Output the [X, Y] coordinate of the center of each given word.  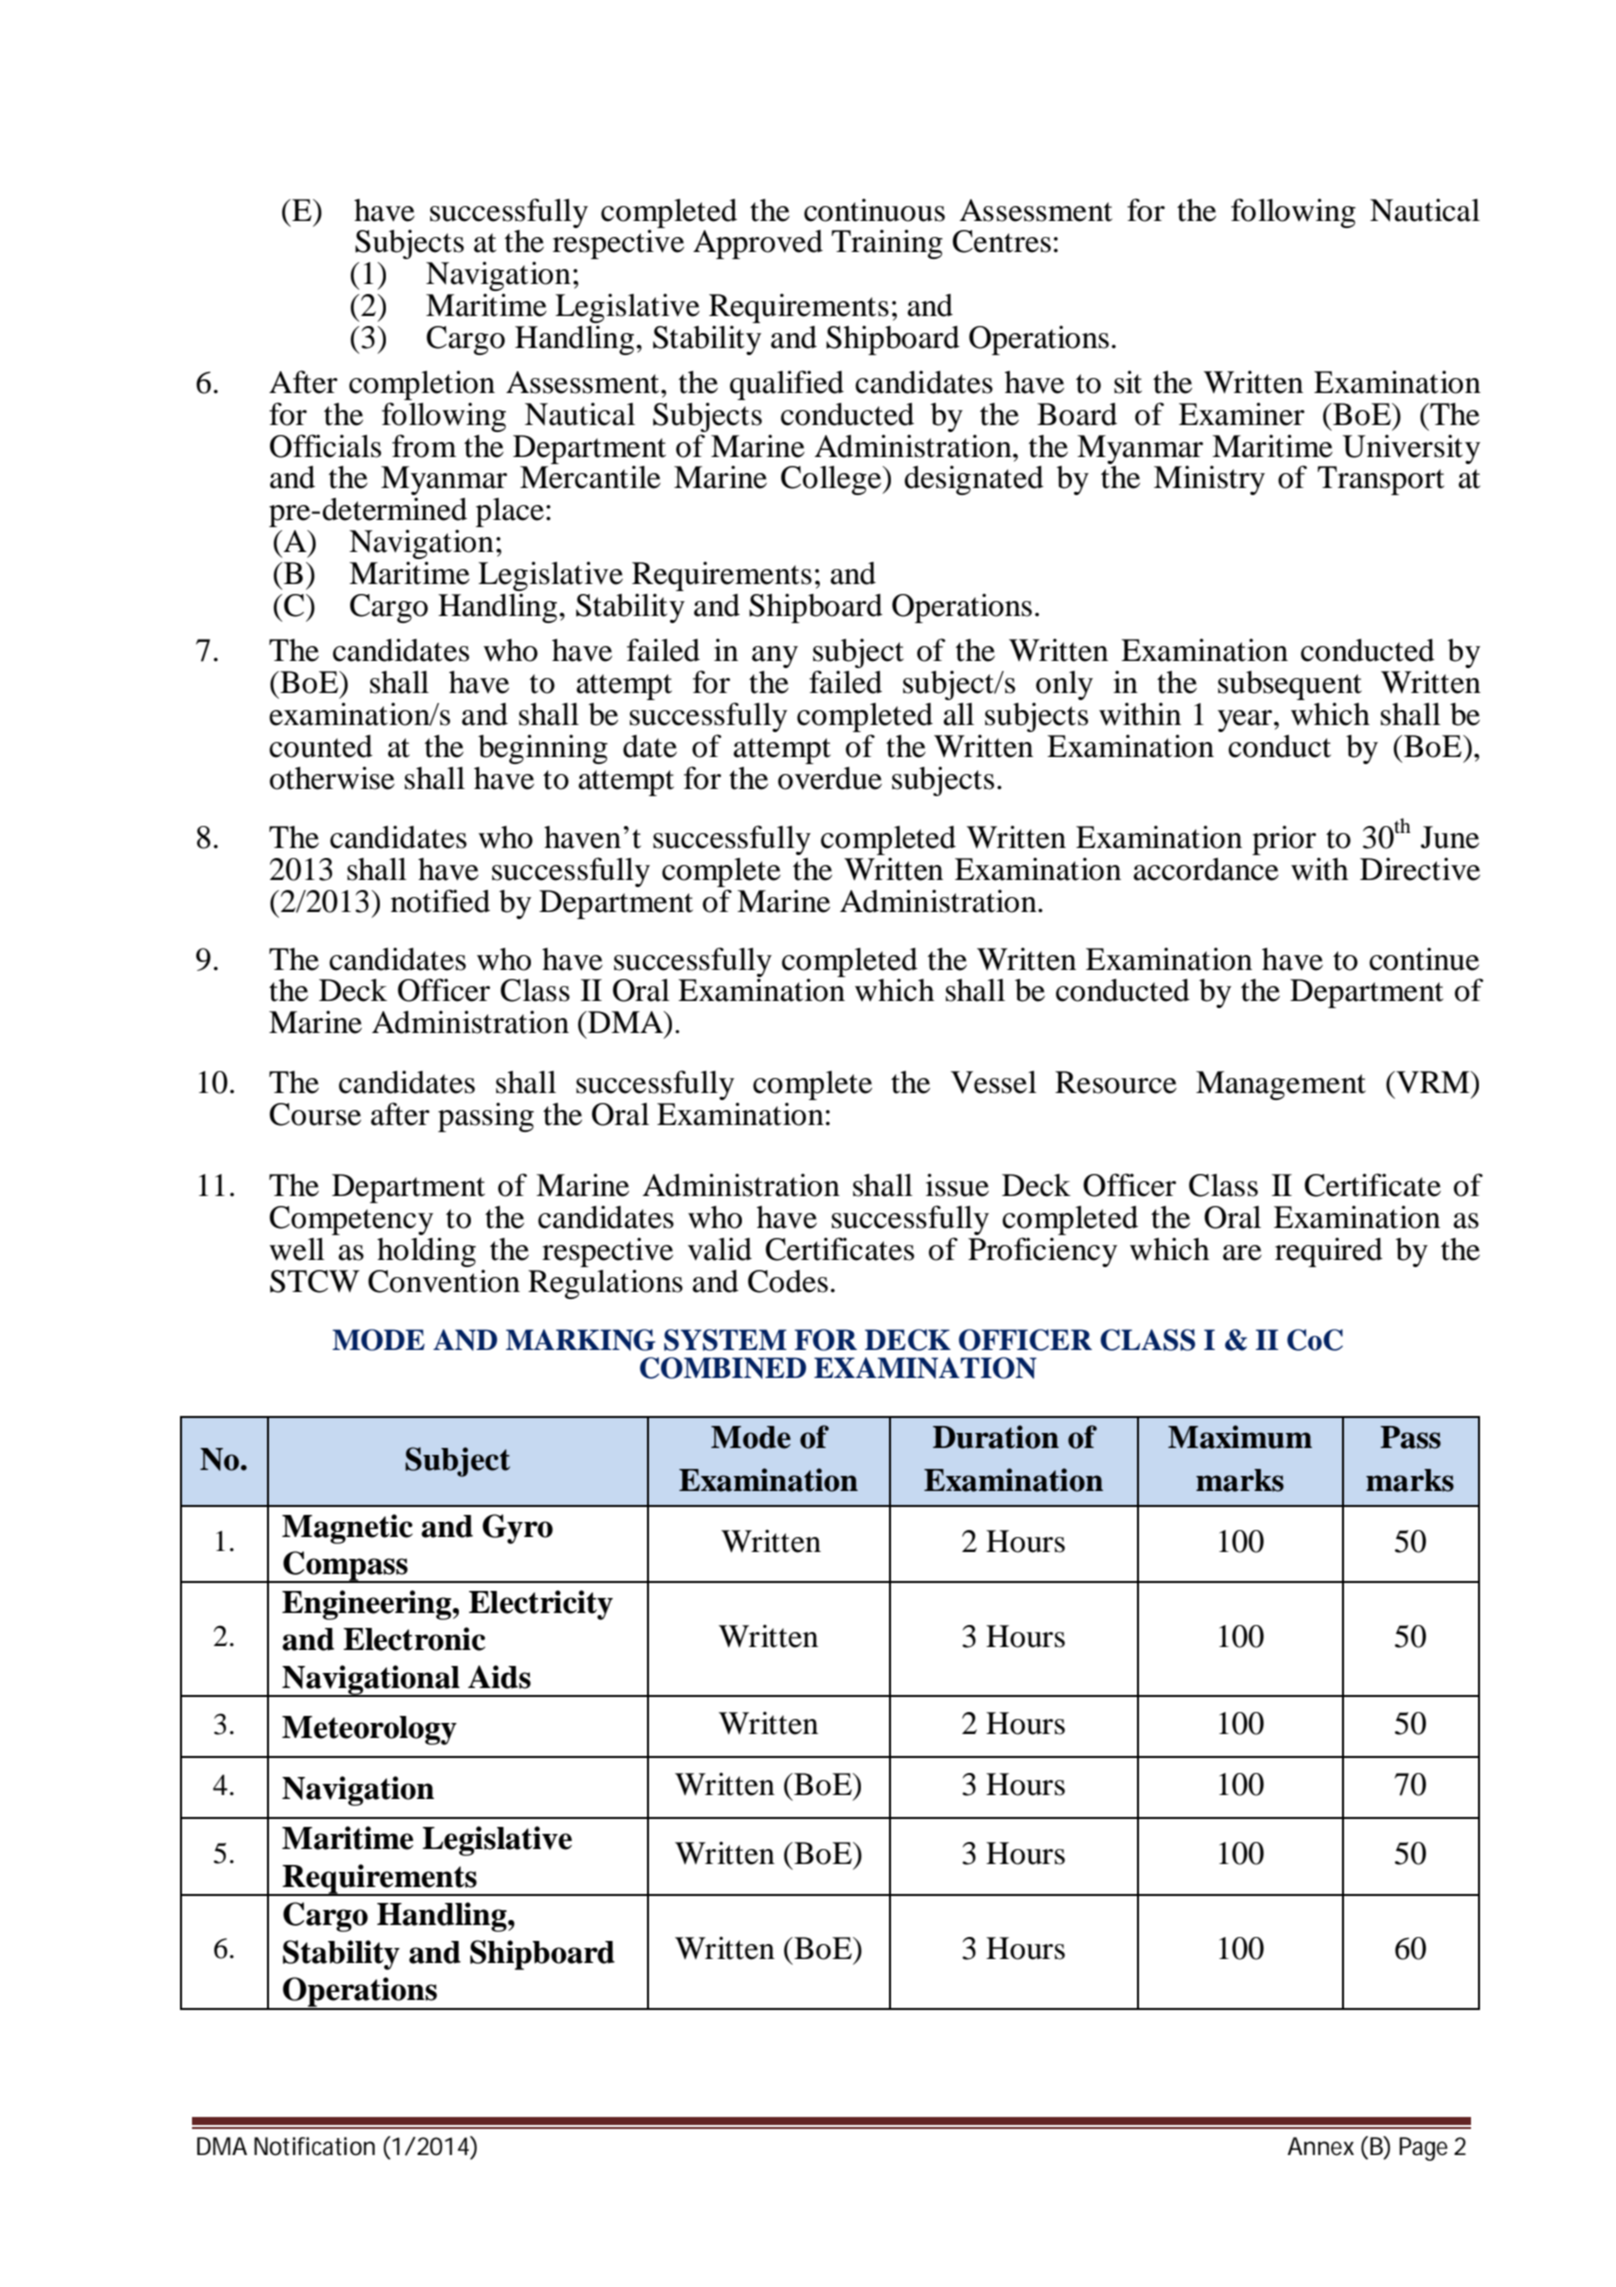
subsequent [1290, 687]
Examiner [1242, 414]
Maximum [1240, 1437]
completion [422, 386]
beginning [543, 749]
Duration [996, 1437]
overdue [830, 778]
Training [887, 244]
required [1329, 1252]
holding [426, 1252]
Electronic [414, 1639]
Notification [314, 2146]
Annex [1320, 2146]
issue [957, 1185]
